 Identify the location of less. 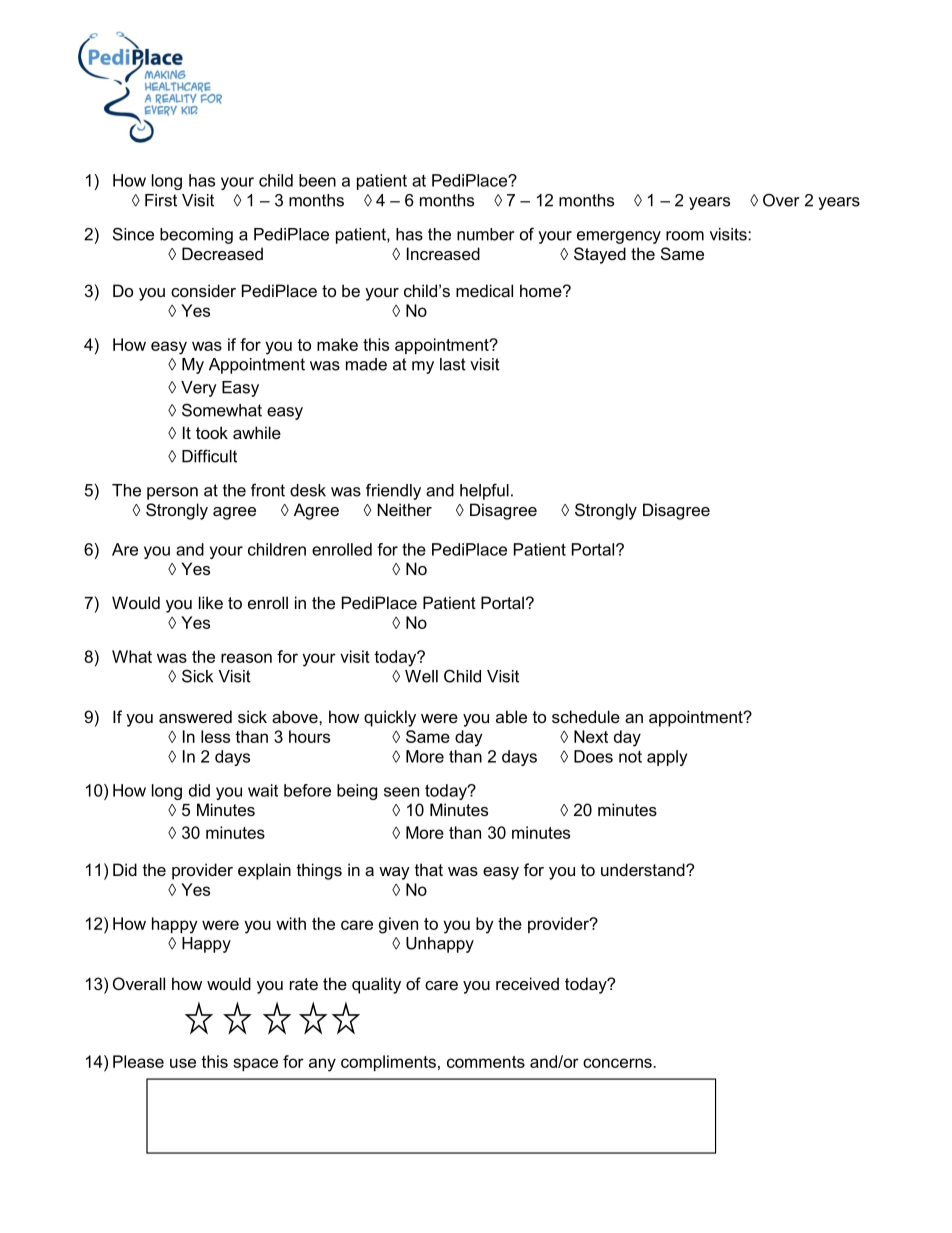
(215, 736).
